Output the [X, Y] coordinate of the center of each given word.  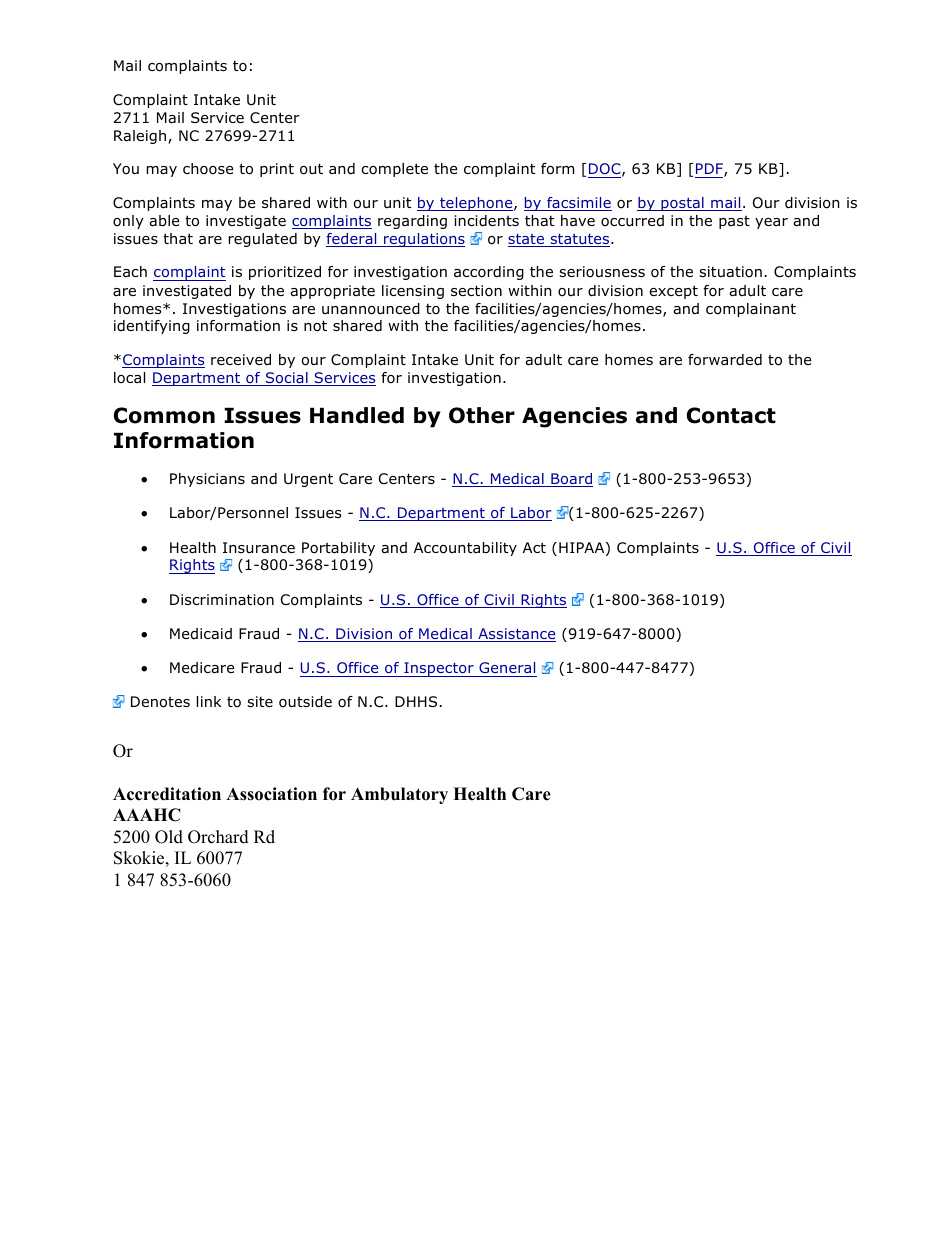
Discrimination [222, 600]
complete [394, 170]
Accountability [465, 549]
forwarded [725, 360]
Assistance [516, 635]
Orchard [218, 837]
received [241, 360]
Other [482, 415]
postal [682, 204]
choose [208, 169]
